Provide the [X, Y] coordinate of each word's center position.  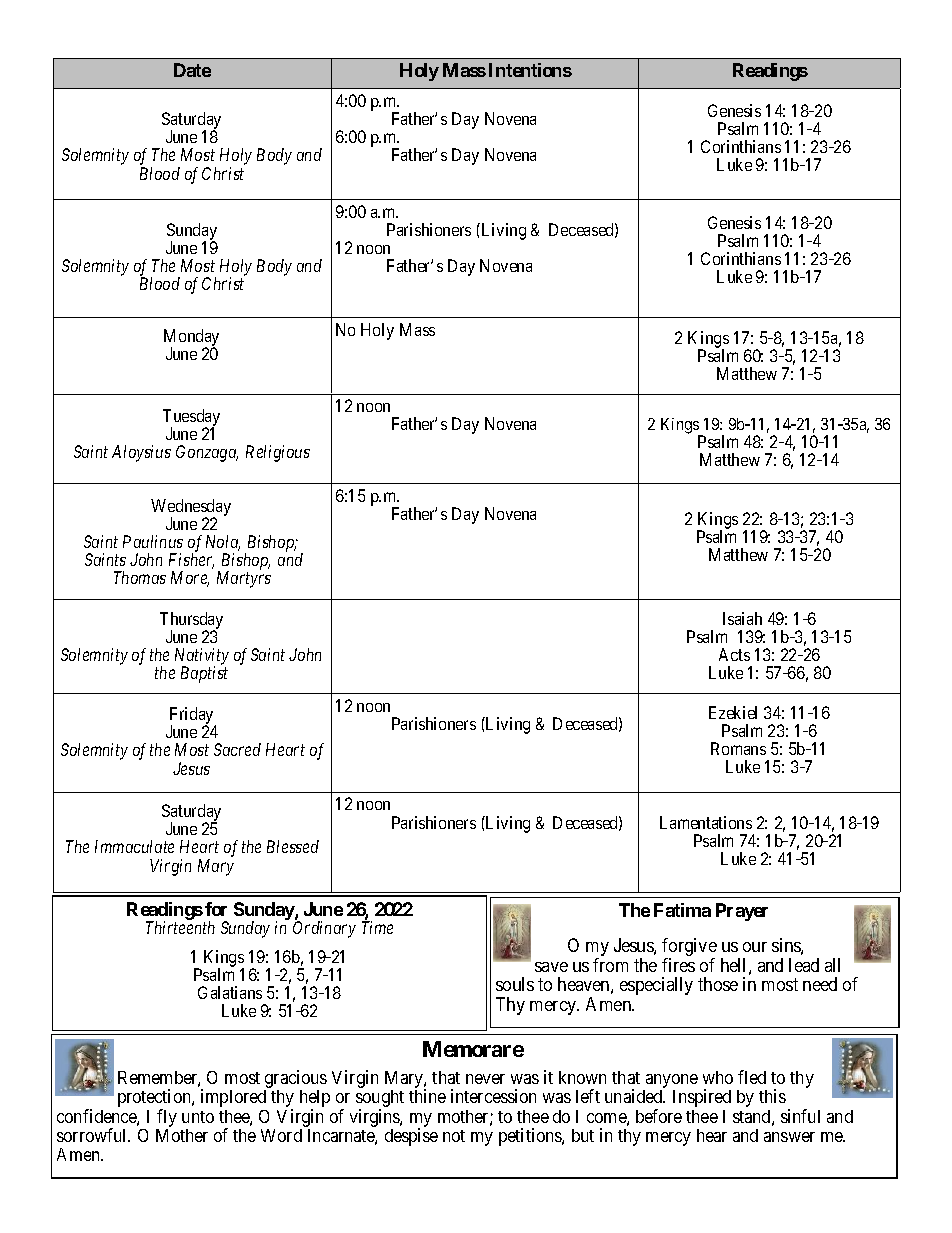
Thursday [191, 621]
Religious [278, 453]
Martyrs [244, 579]
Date [192, 70]
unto [198, 1117]
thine [427, 1096]
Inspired [702, 1098]
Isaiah [742, 618]
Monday [191, 339]
